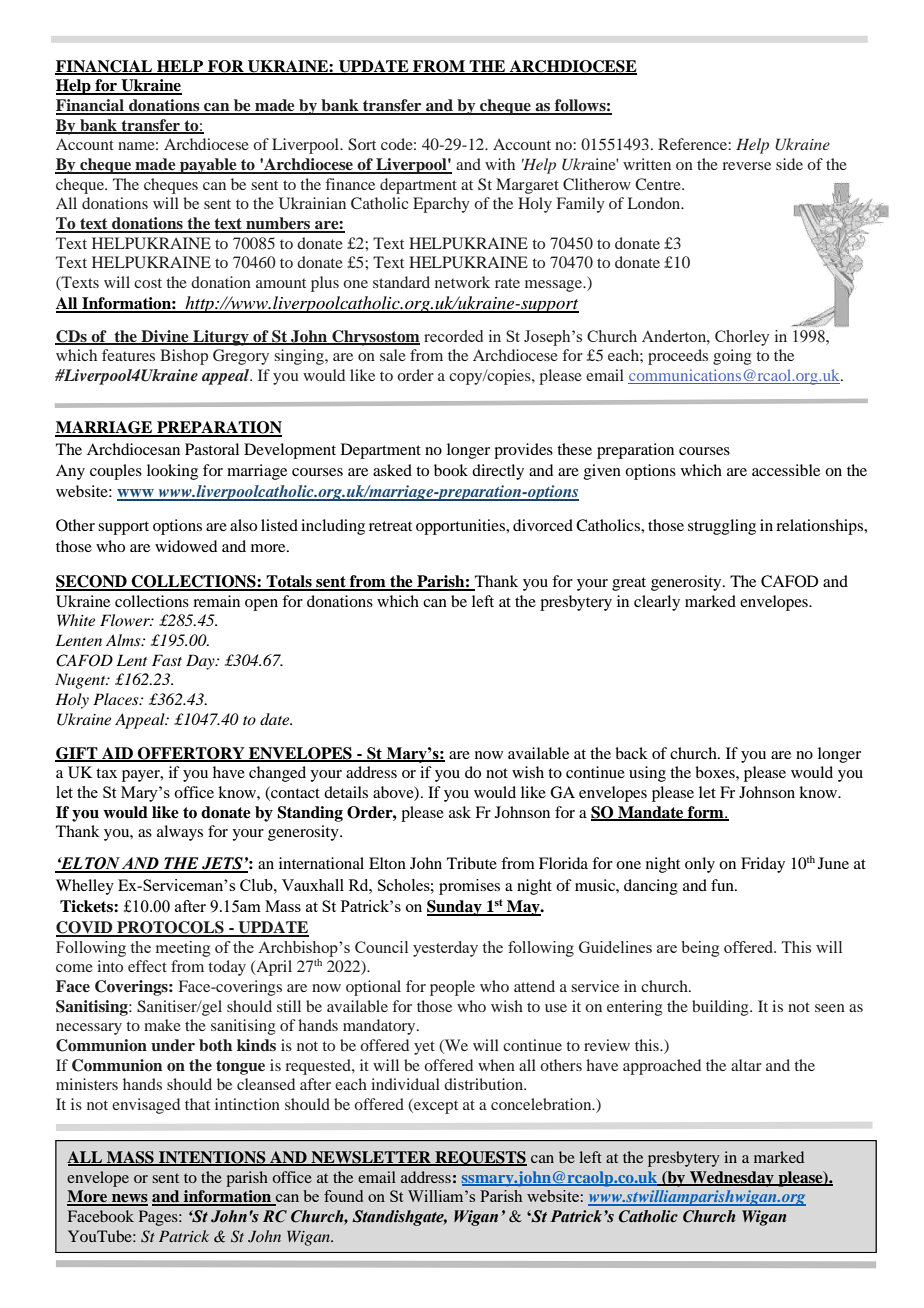 Image resolution: width=924 pixels, height=1308 pixels. Describe the element at coordinates (346, 792) in the screenshot. I see `details` at that location.
